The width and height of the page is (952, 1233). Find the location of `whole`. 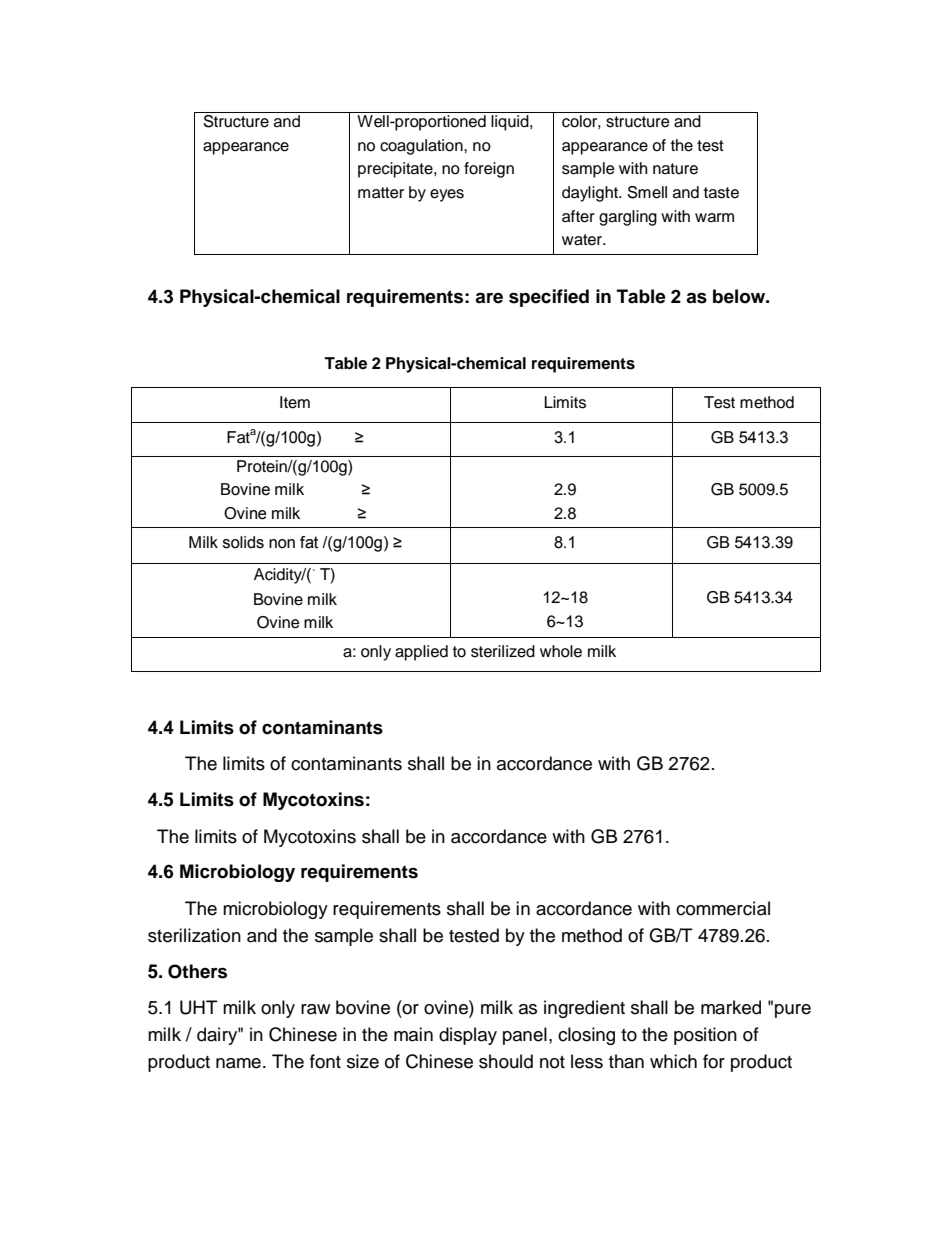

whole is located at coordinates (561, 651).
